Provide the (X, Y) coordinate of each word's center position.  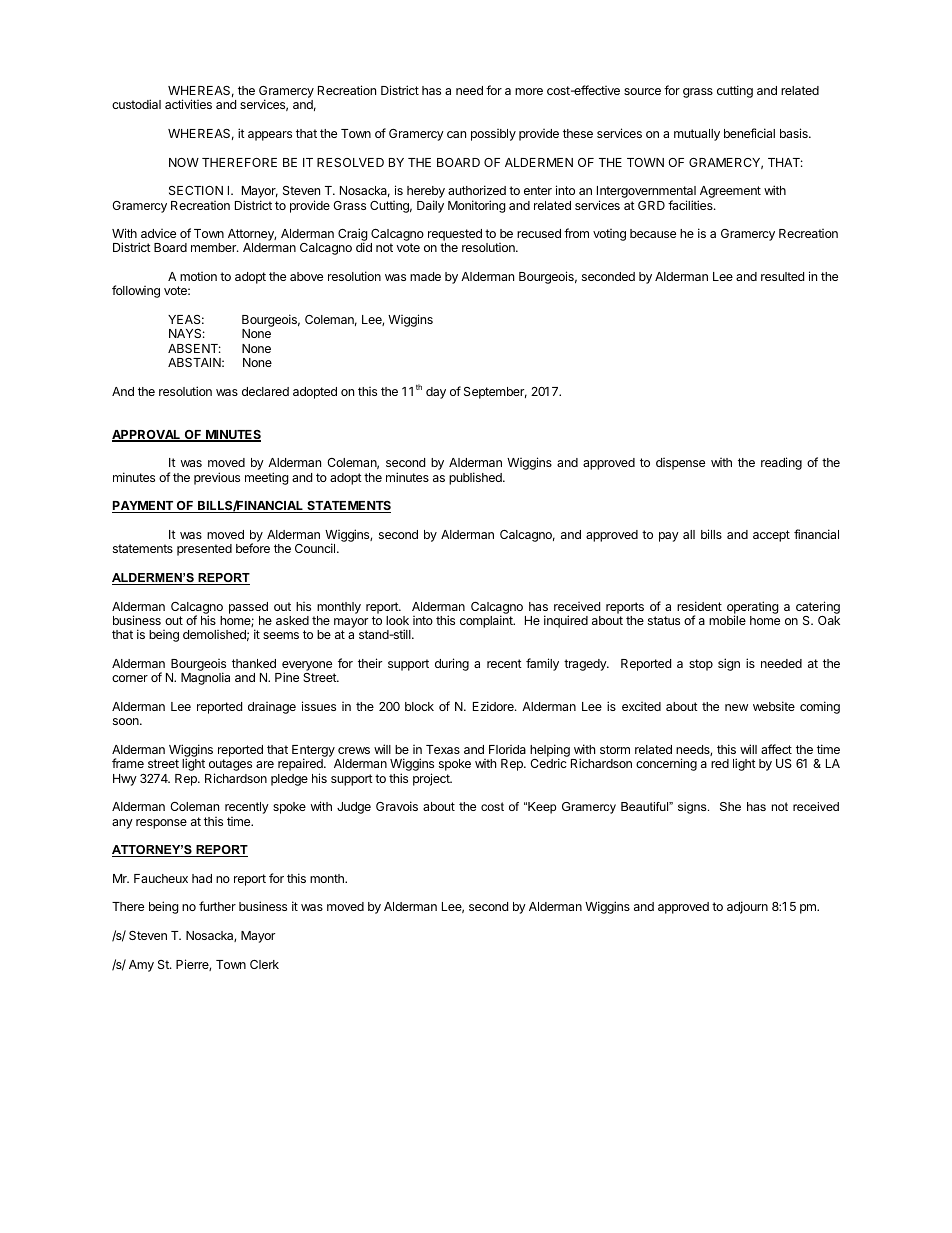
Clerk (264, 964)
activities (188, 104)
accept (771, 536)
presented (204, 550)
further (217, 906)
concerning (666, 764)
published (476, 478)
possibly (493, 135)
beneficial (749, 133)
